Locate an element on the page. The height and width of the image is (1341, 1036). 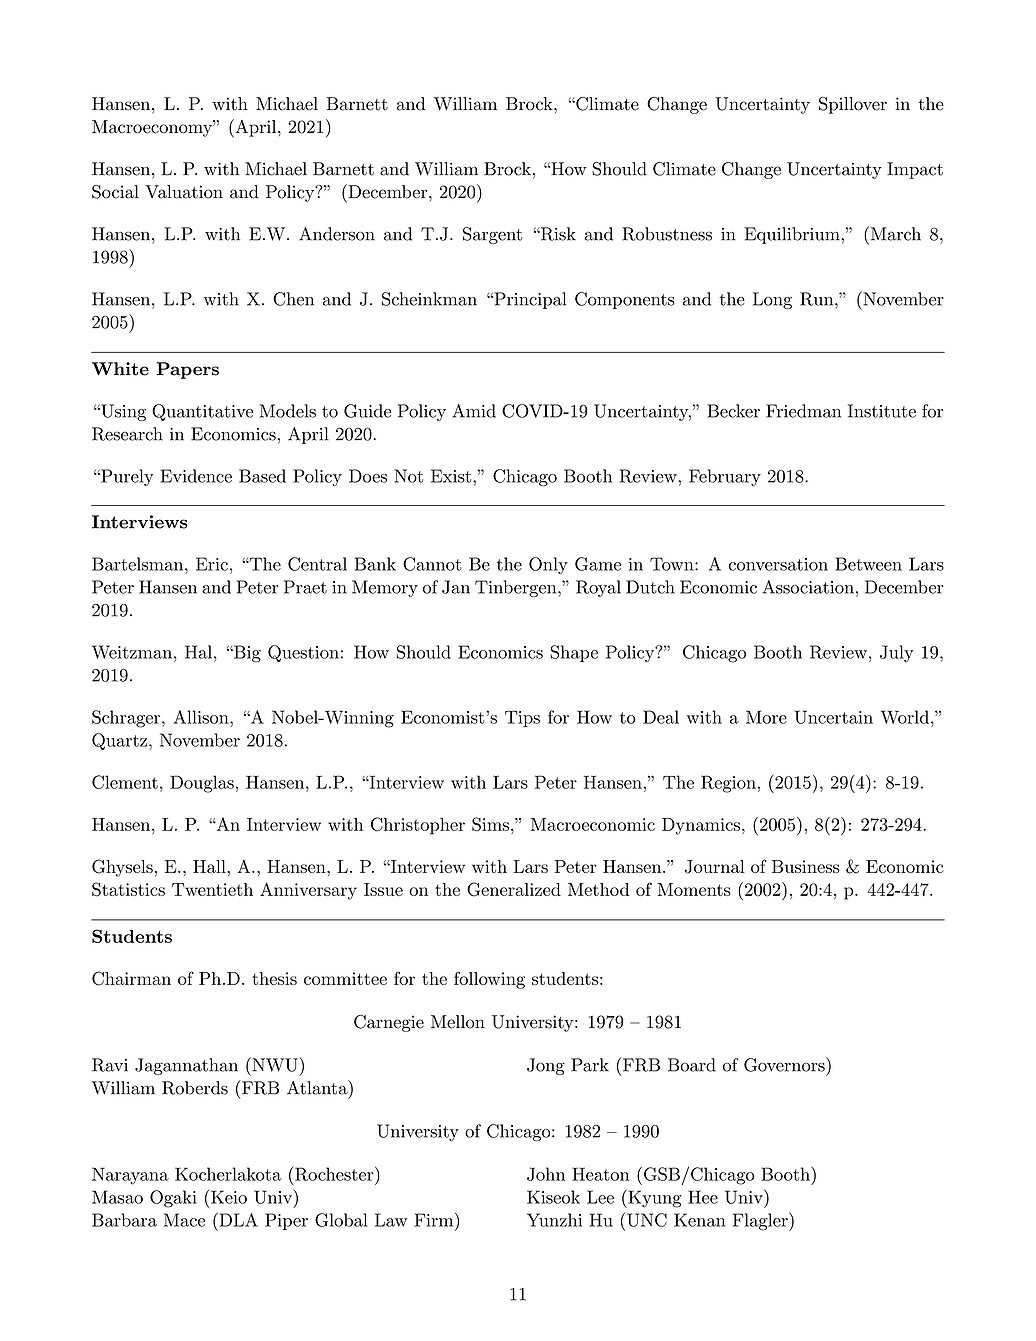
Hall is located at coordinates (210, 866).
